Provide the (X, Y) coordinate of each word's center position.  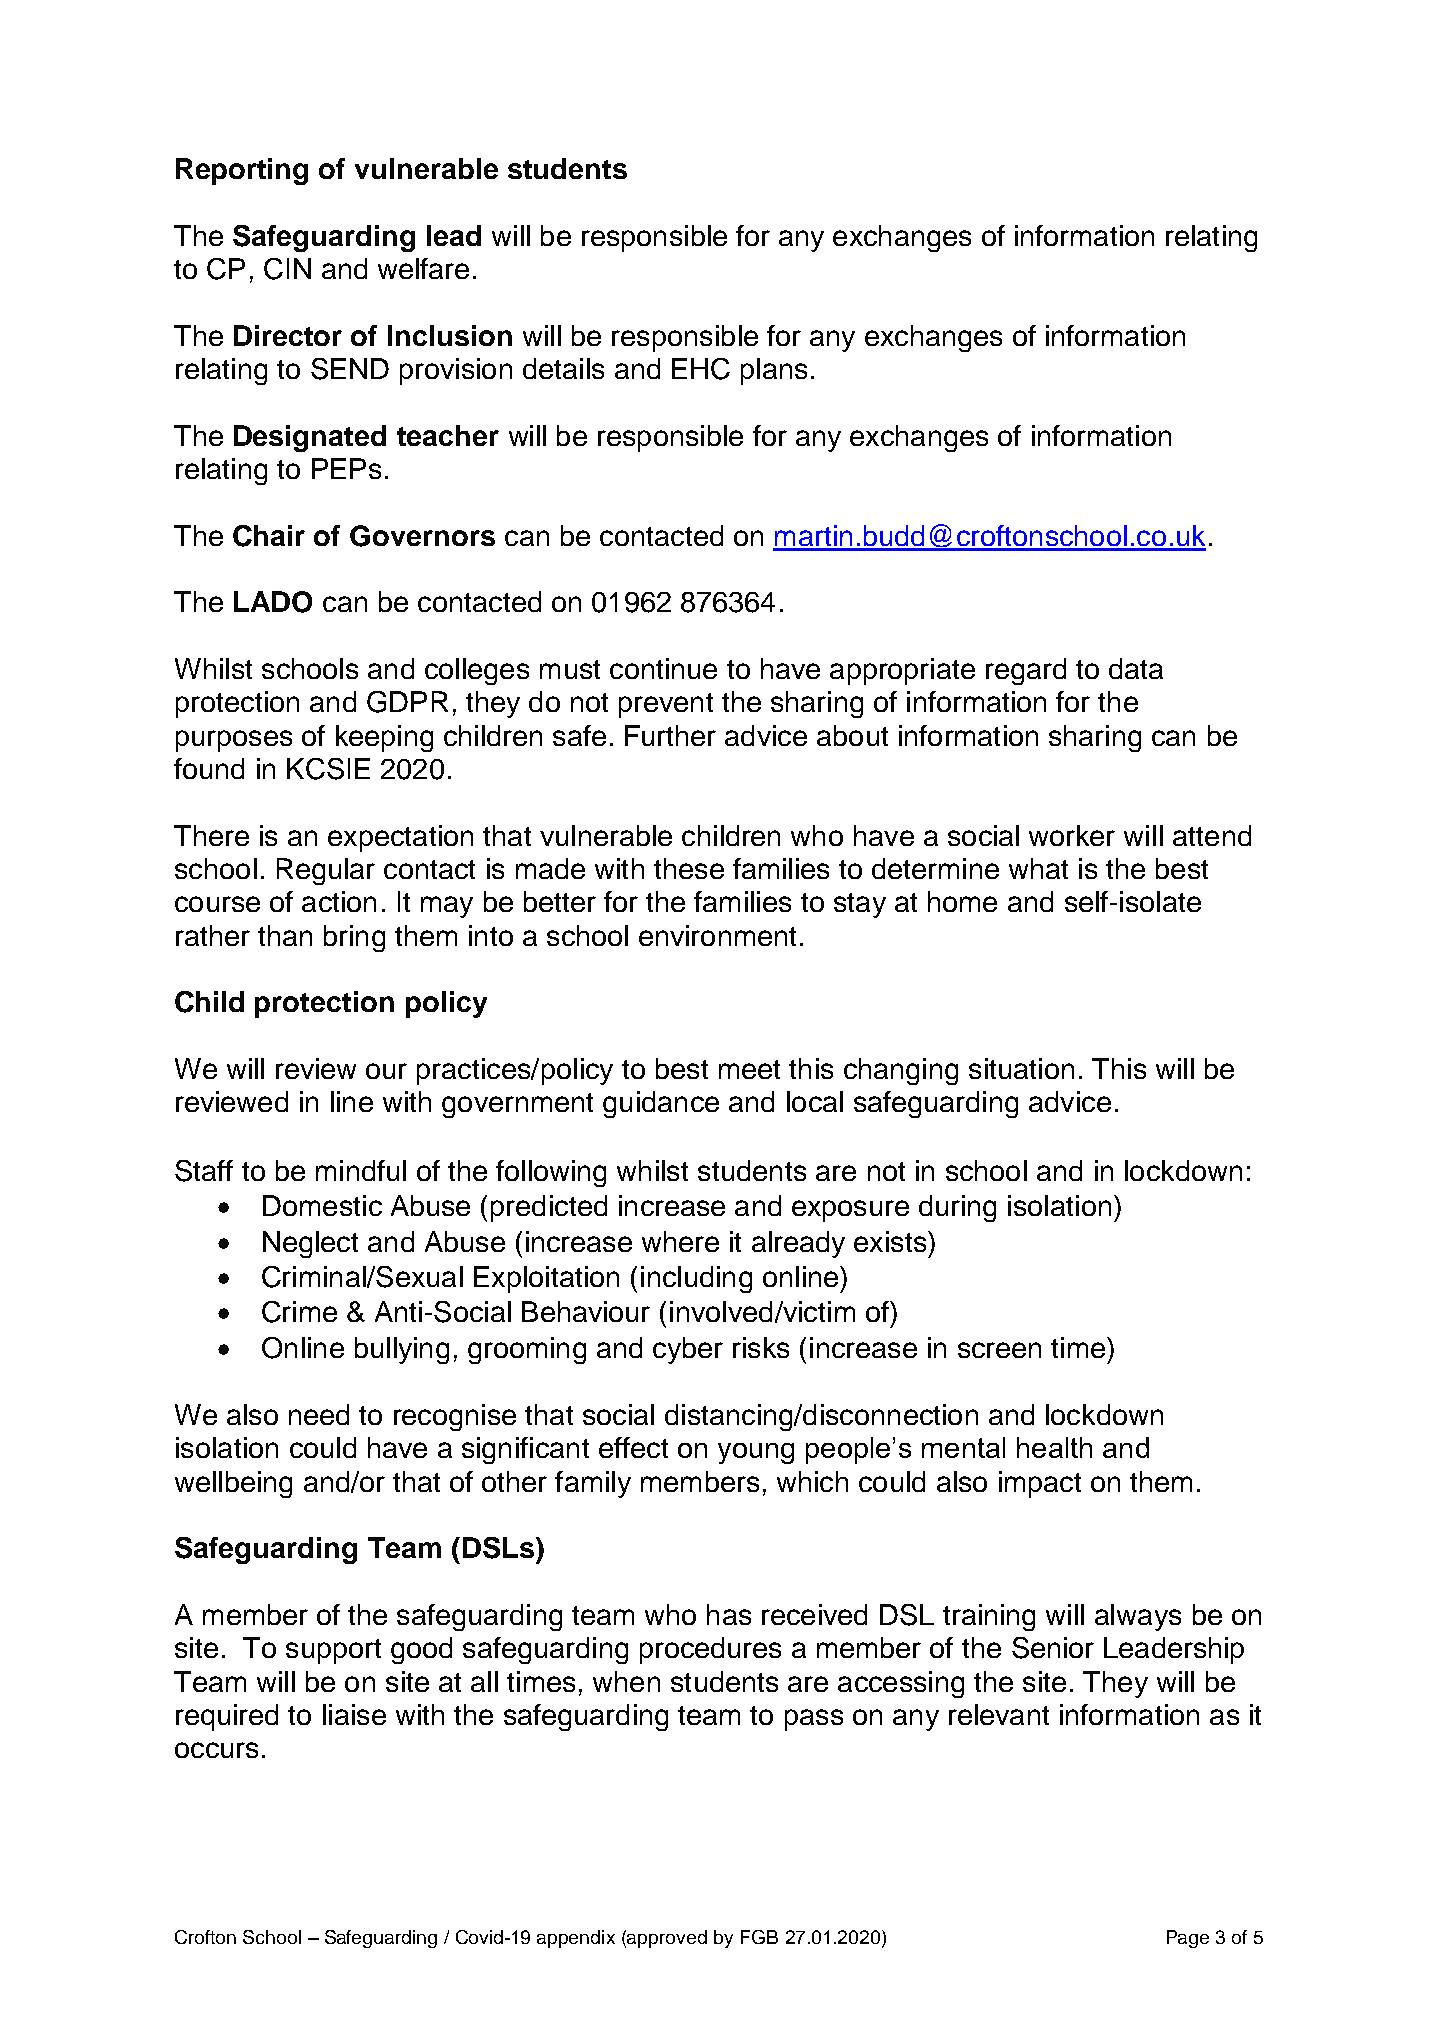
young (756, 1453)
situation (1021, 1068)
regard (1026, 671)
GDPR (407, 702)
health (1054, 1447)
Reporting (242, 171)
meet (749, 1069)
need (319, 1414)
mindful (361, 1170)
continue (663, 668)
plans (774, 371)
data (1136, 668)
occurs (216, 1750)
